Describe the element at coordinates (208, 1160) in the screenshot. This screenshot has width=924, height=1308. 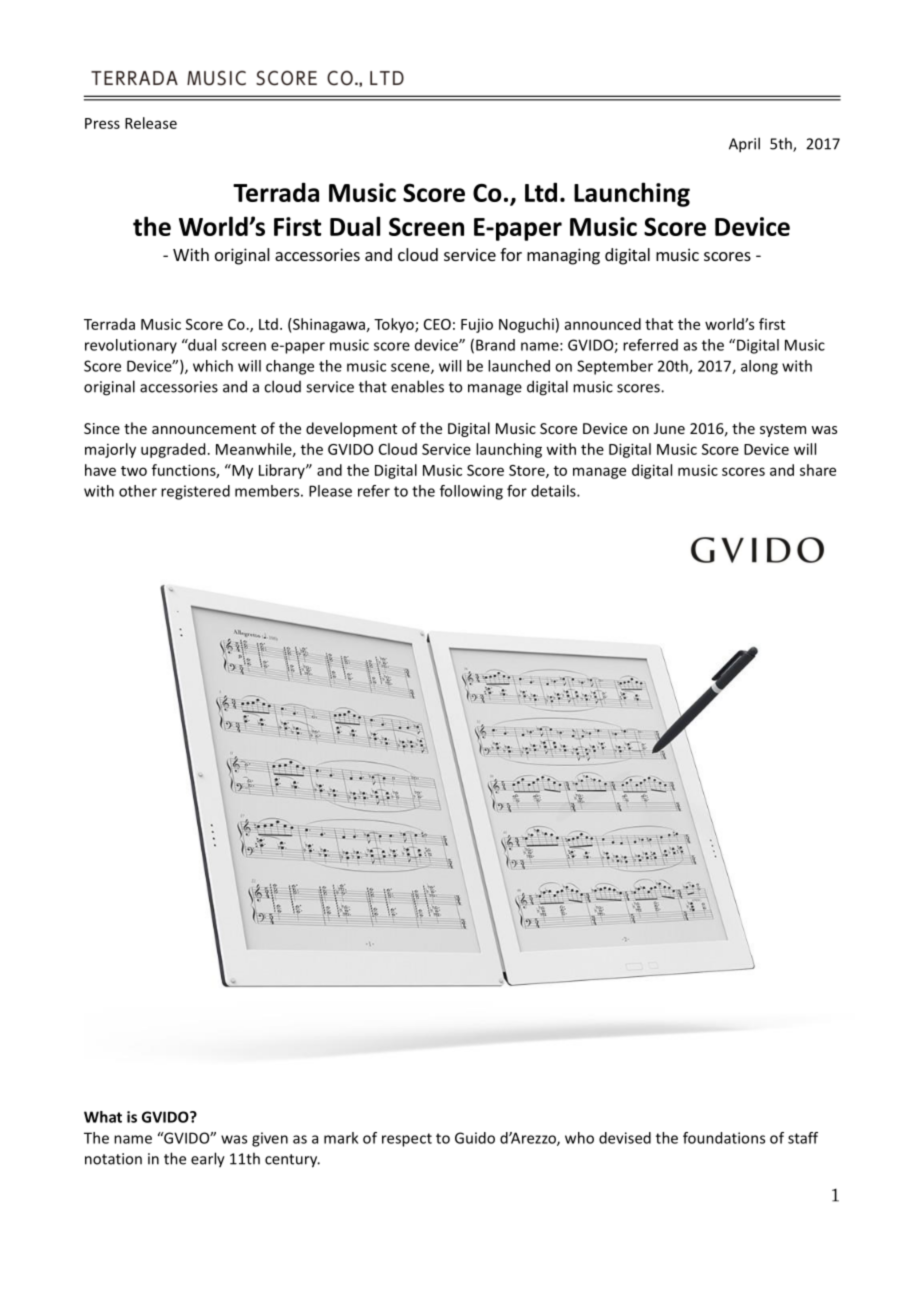
I see `early` at that location.
